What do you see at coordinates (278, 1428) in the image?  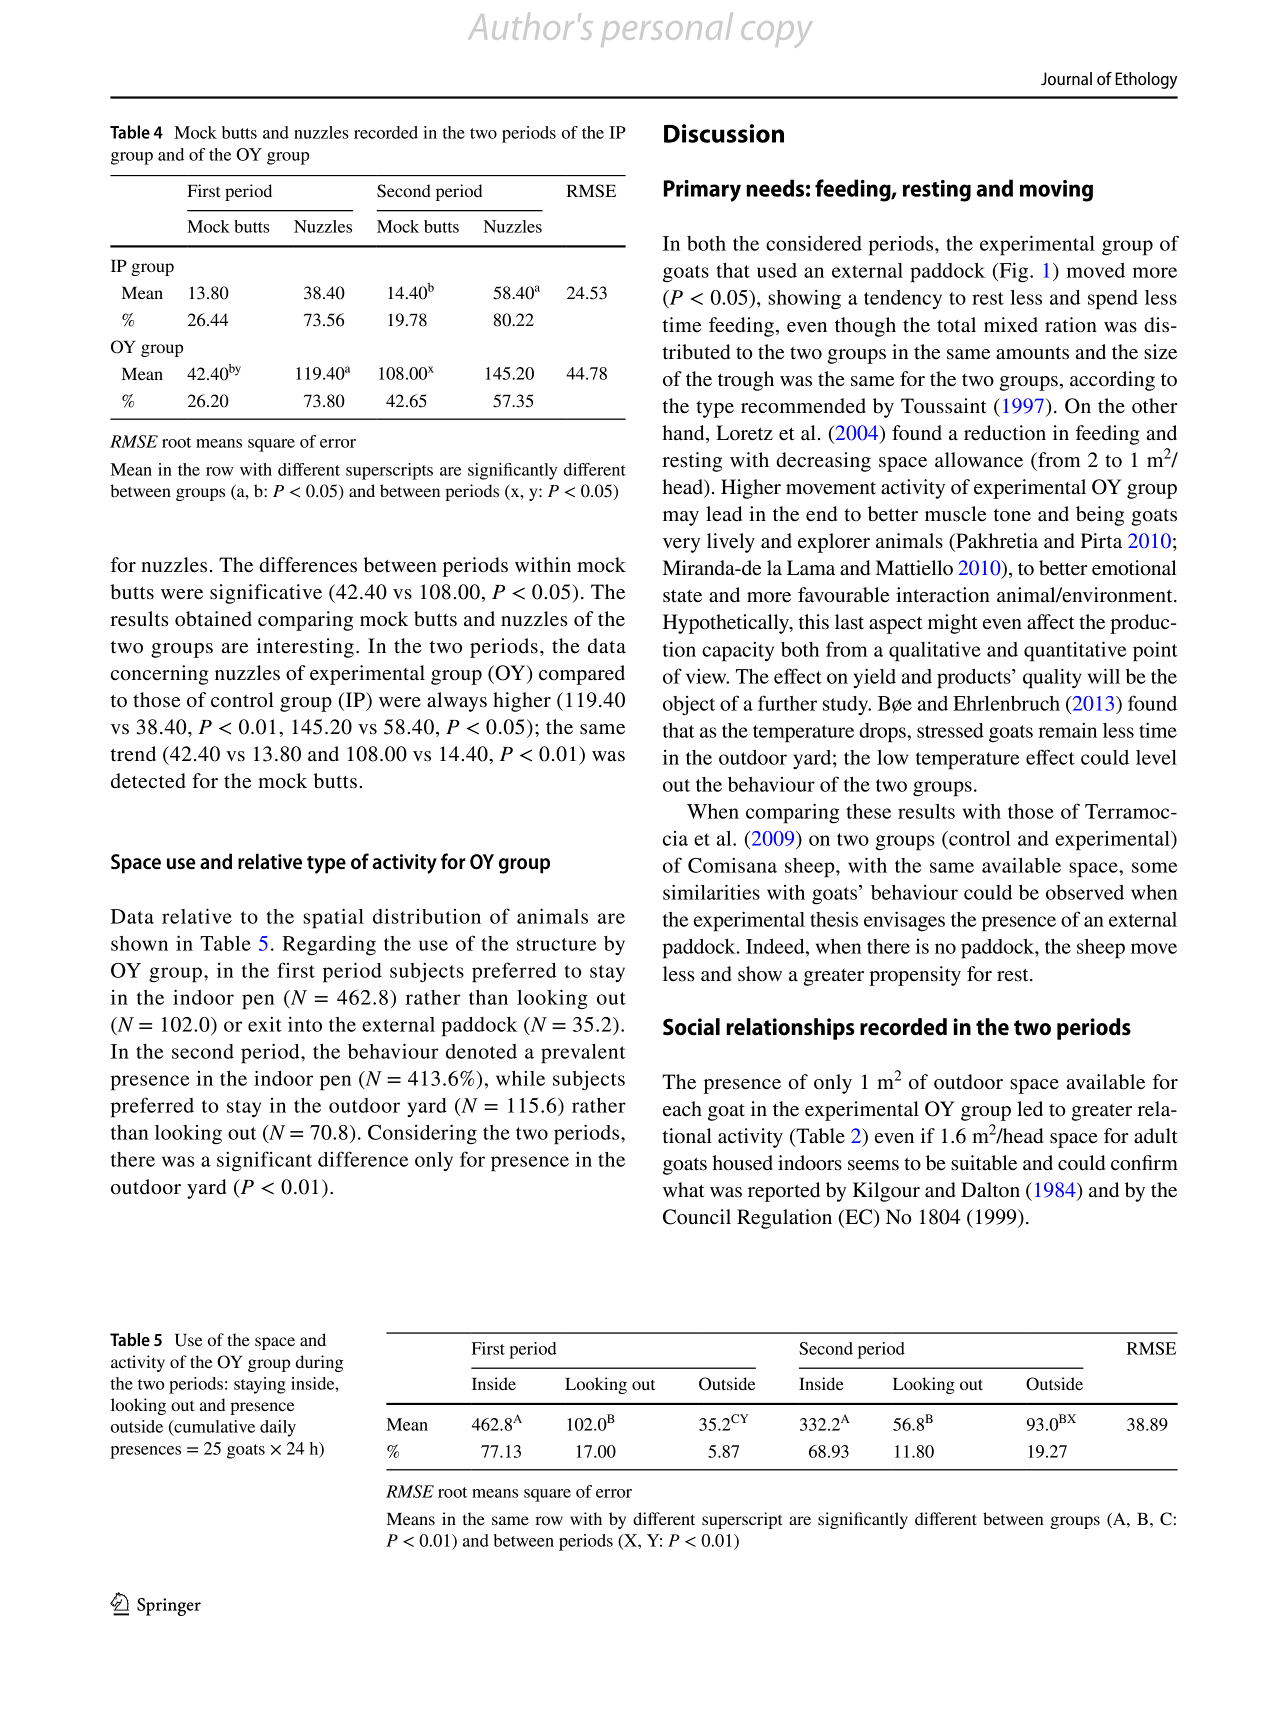 I see `daily` at bounding box center [278, 1428].
